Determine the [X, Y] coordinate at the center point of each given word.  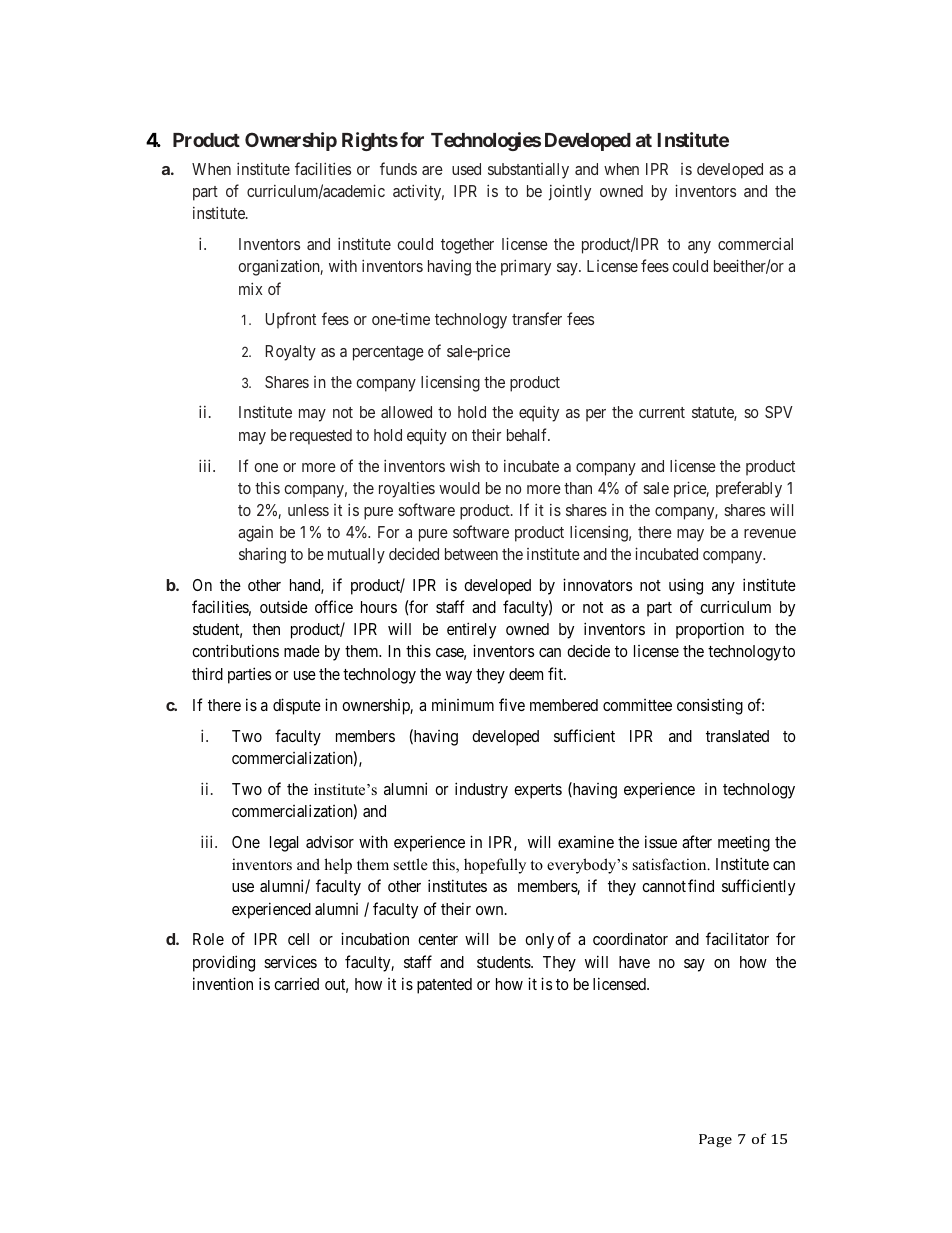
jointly [570, 192]
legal [284, 844]
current [662, 412]
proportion [710, 630]
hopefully [495, 866]
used [466, 169]
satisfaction [671, 864]
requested [321, 437]
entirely [471, 630]
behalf [528, 434]
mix [250, 288]
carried [296, 984]
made [302, 651]
